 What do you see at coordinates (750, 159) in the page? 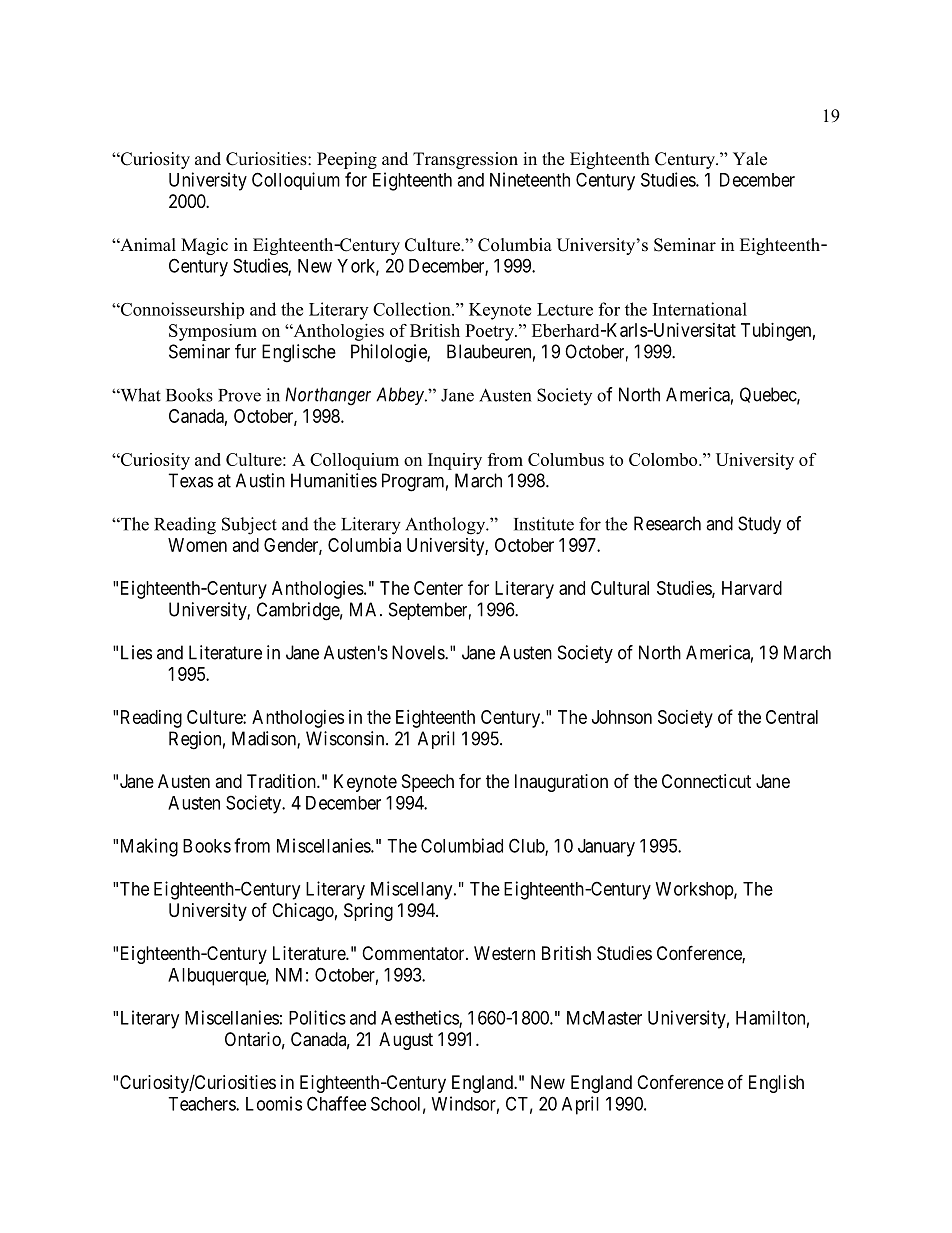
I see `Yale` at bounding box center [750, 159].
